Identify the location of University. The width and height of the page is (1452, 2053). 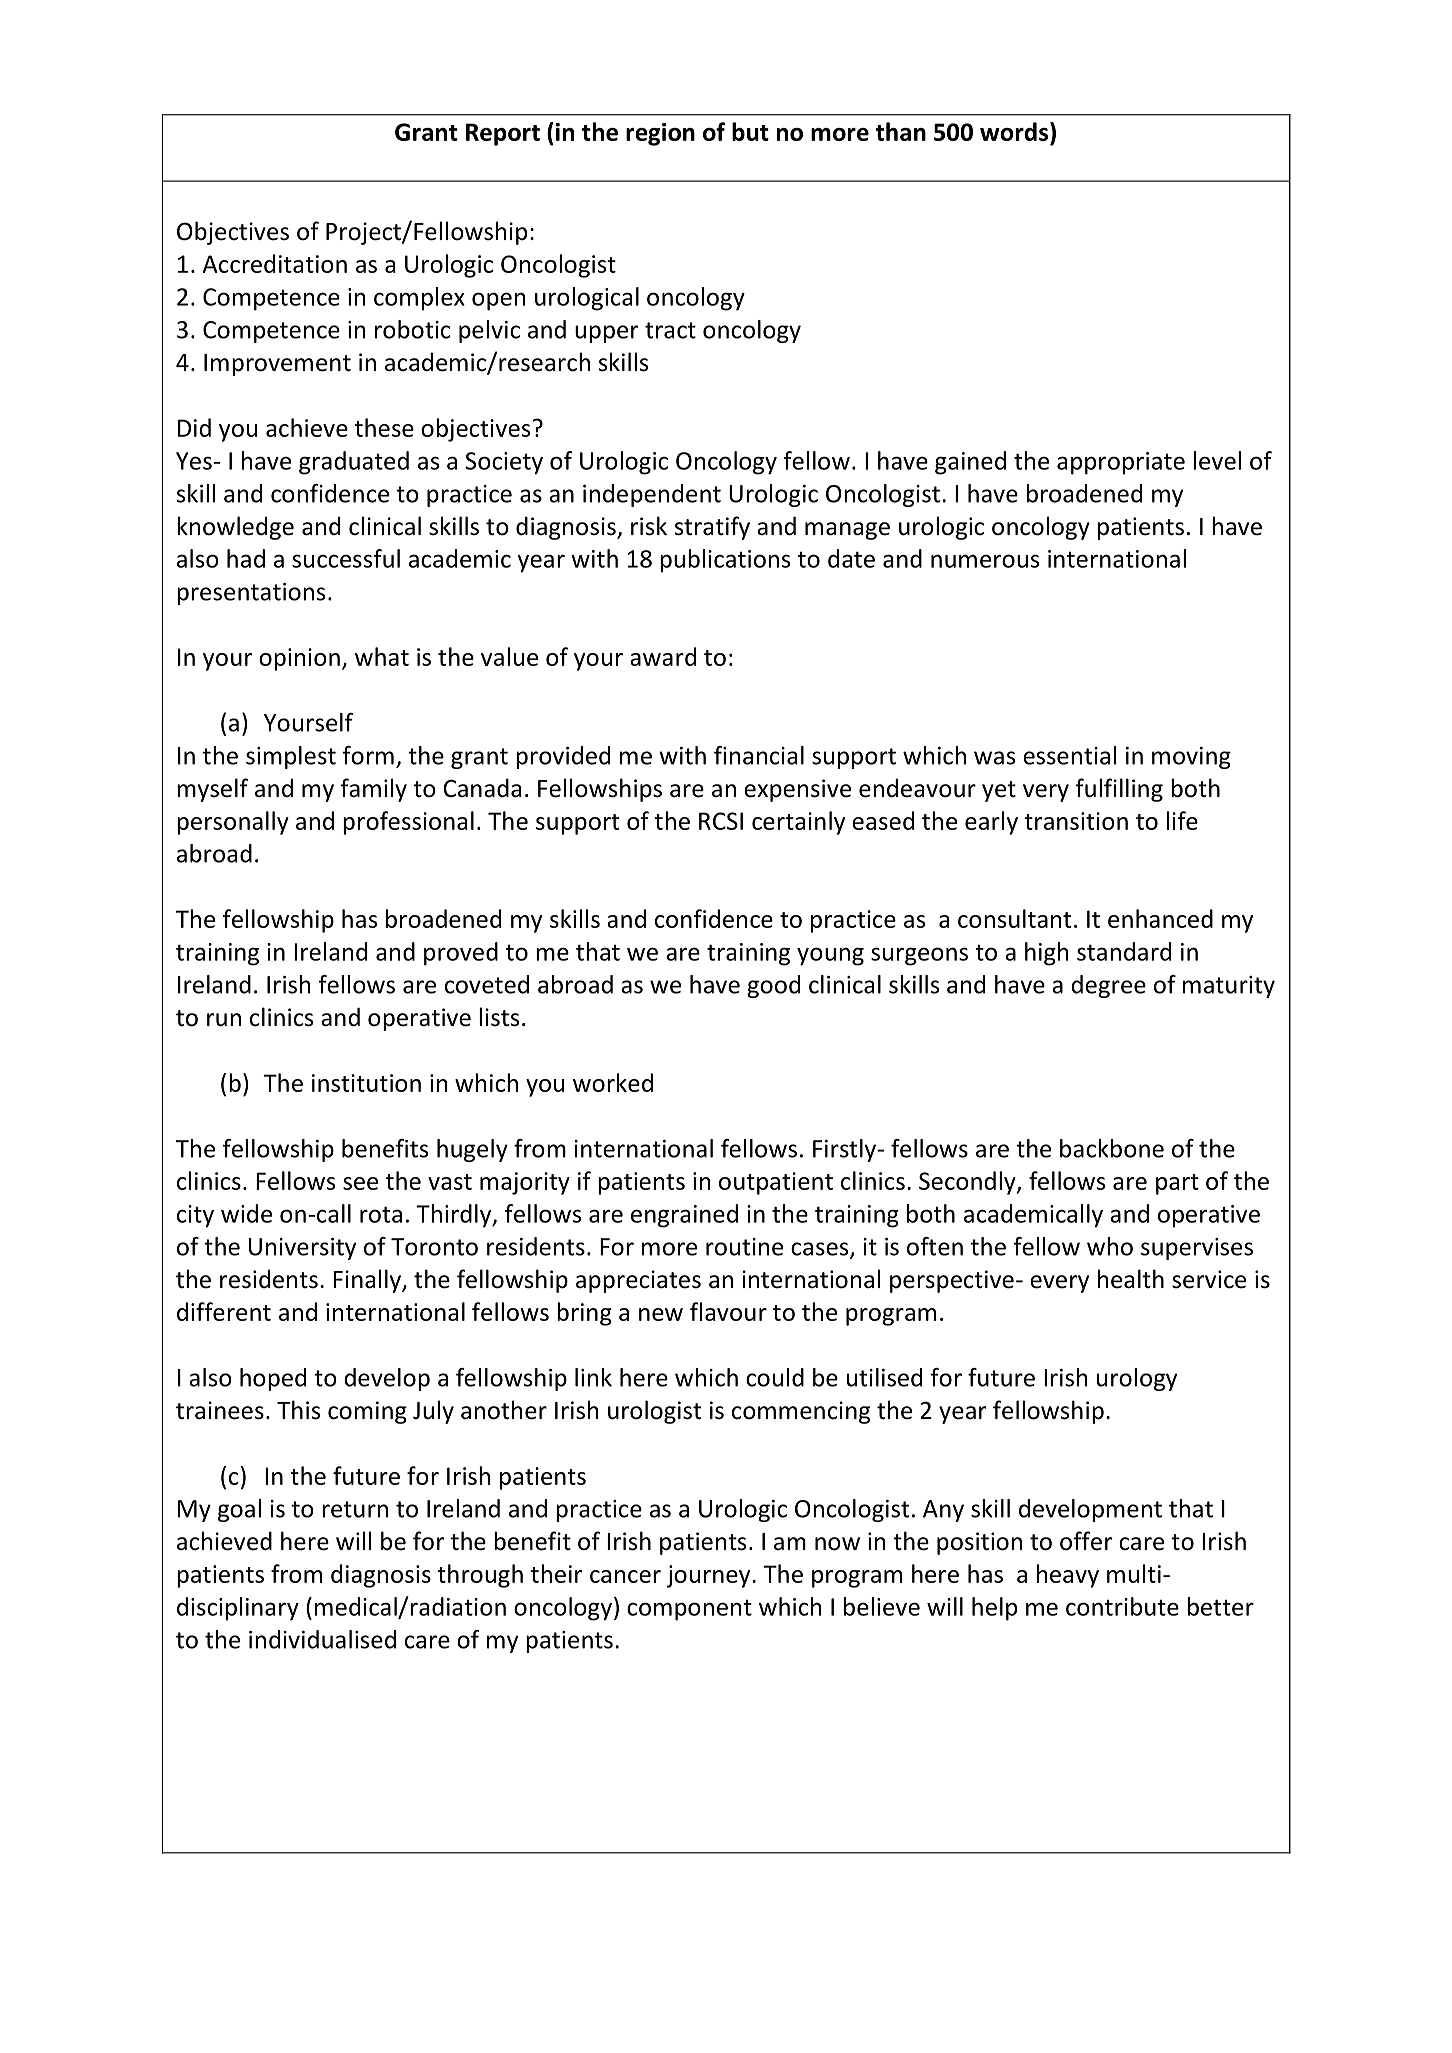
(302, 1249).
